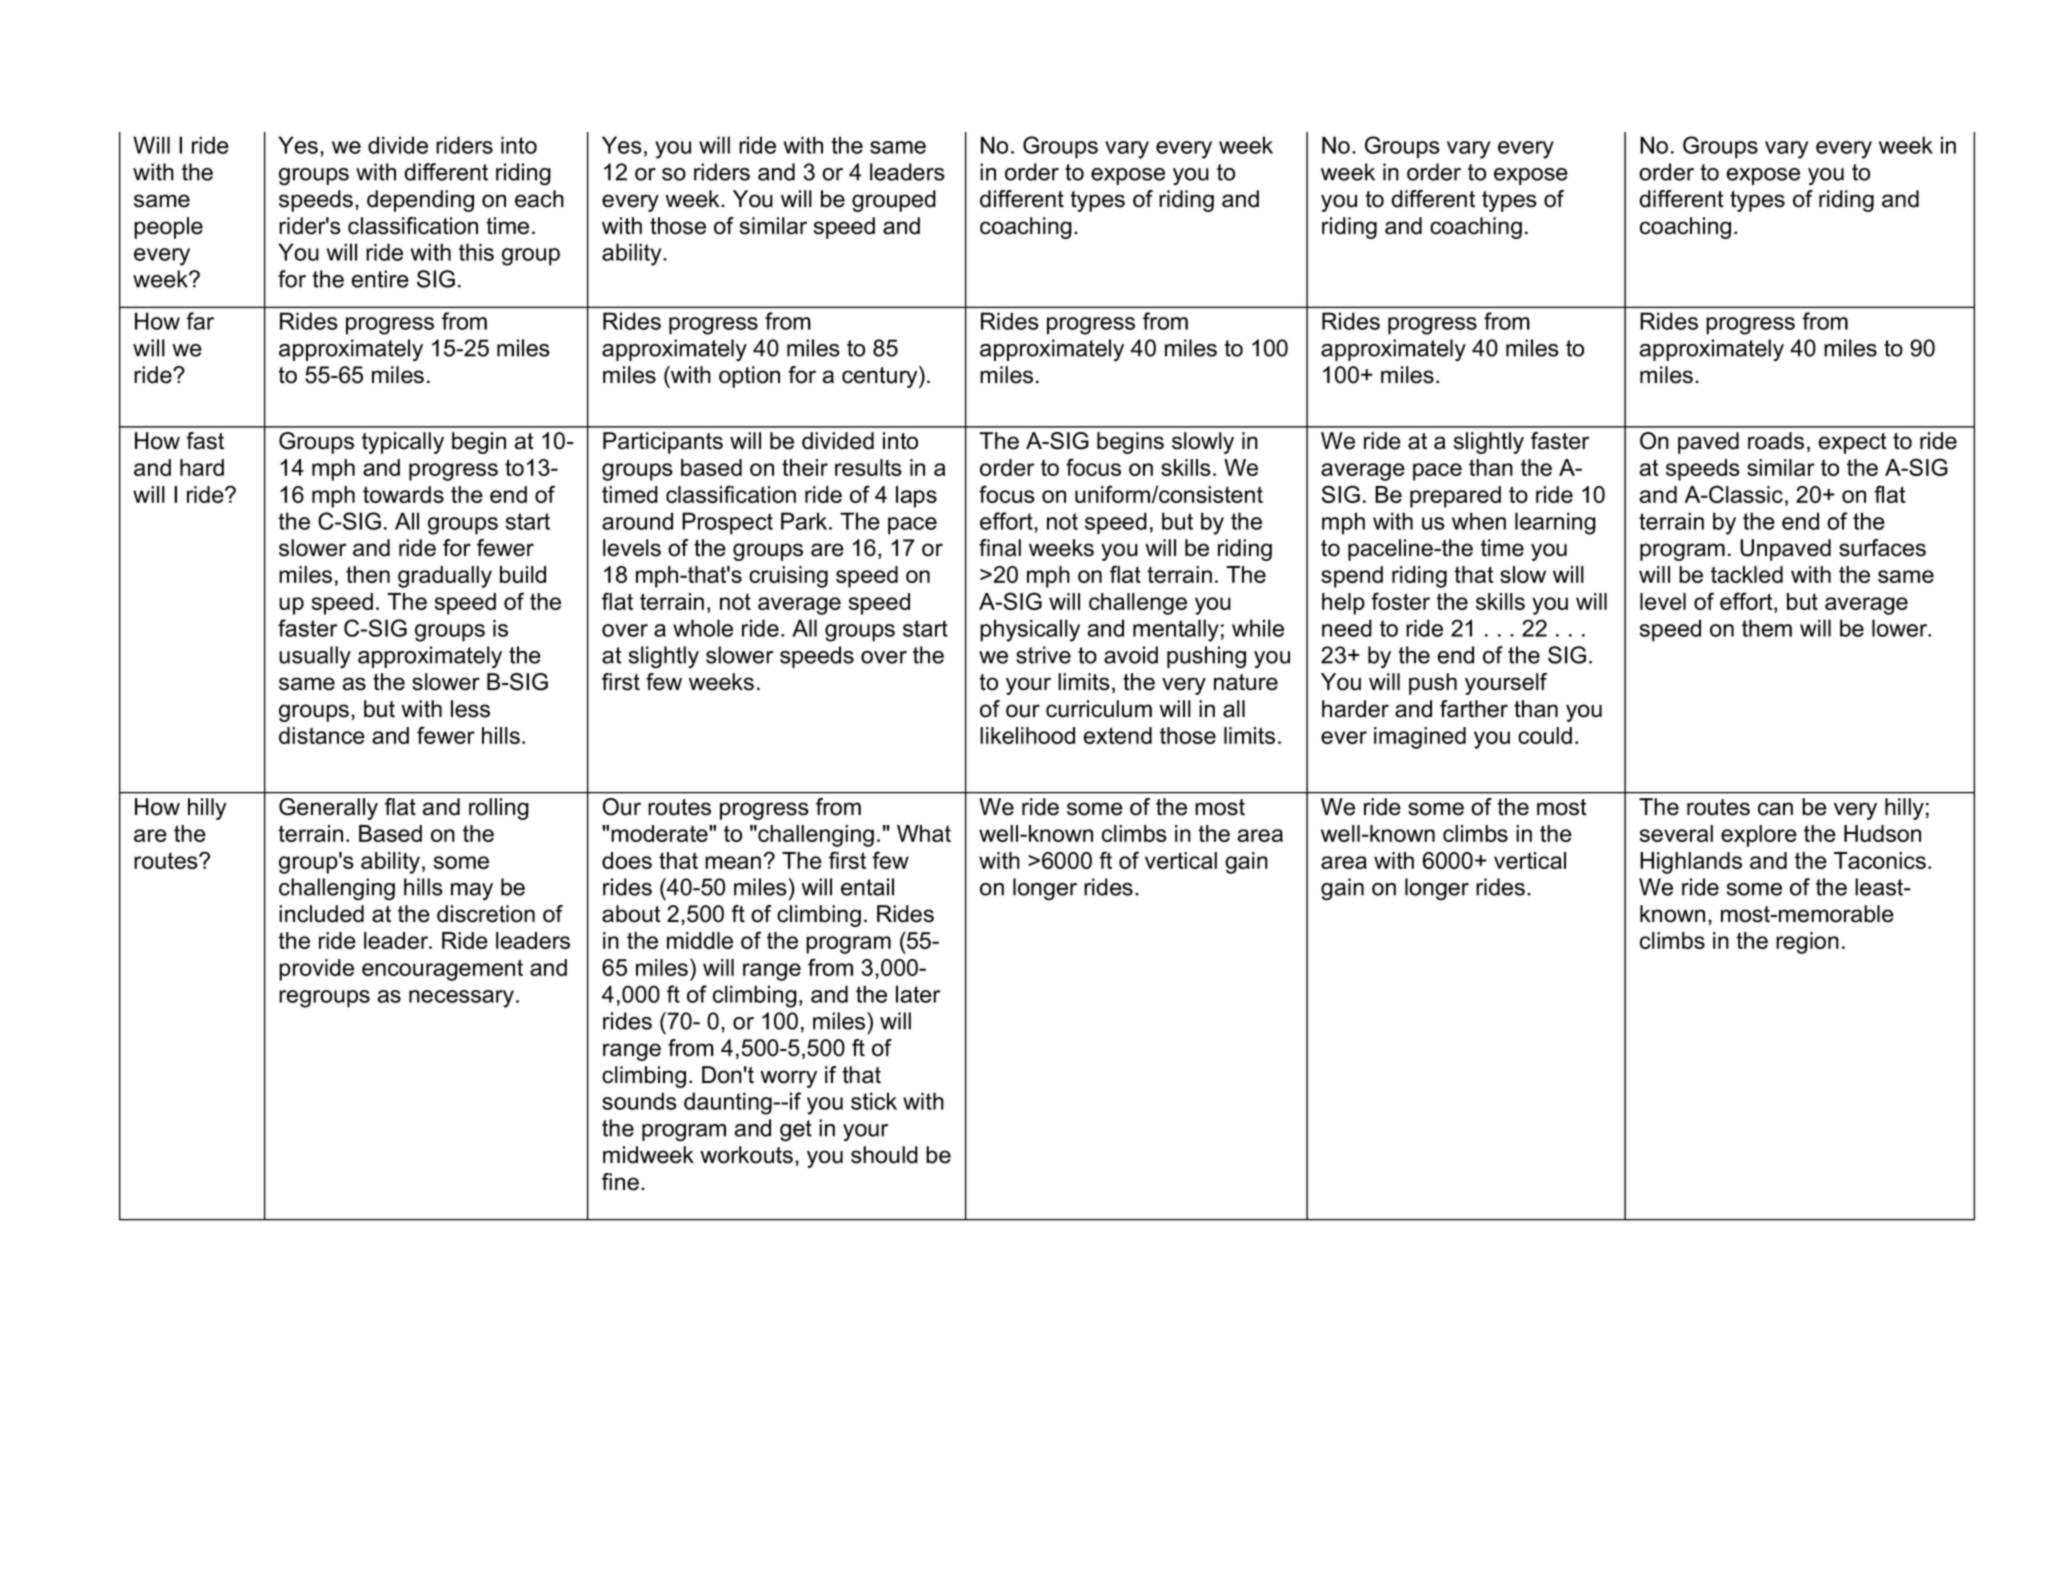 The width and height of the screenshot is (2049, 1583). What do you see at coordinates (1691, 863) in the screenshot?
I see `Highlands` at bounding box center [1691, 863].
